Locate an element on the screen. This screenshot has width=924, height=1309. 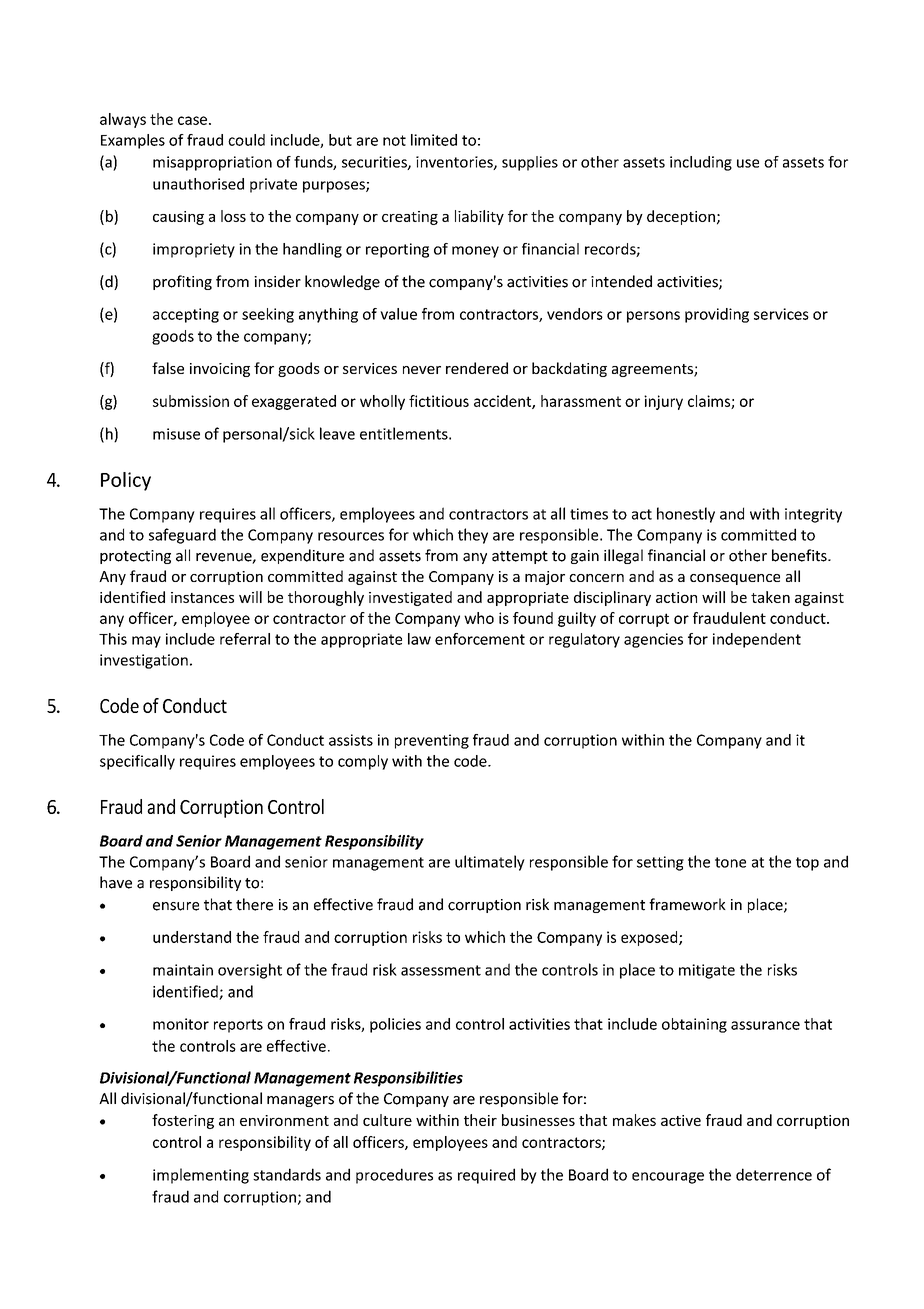
tone is located at coordinates (730, 862).
